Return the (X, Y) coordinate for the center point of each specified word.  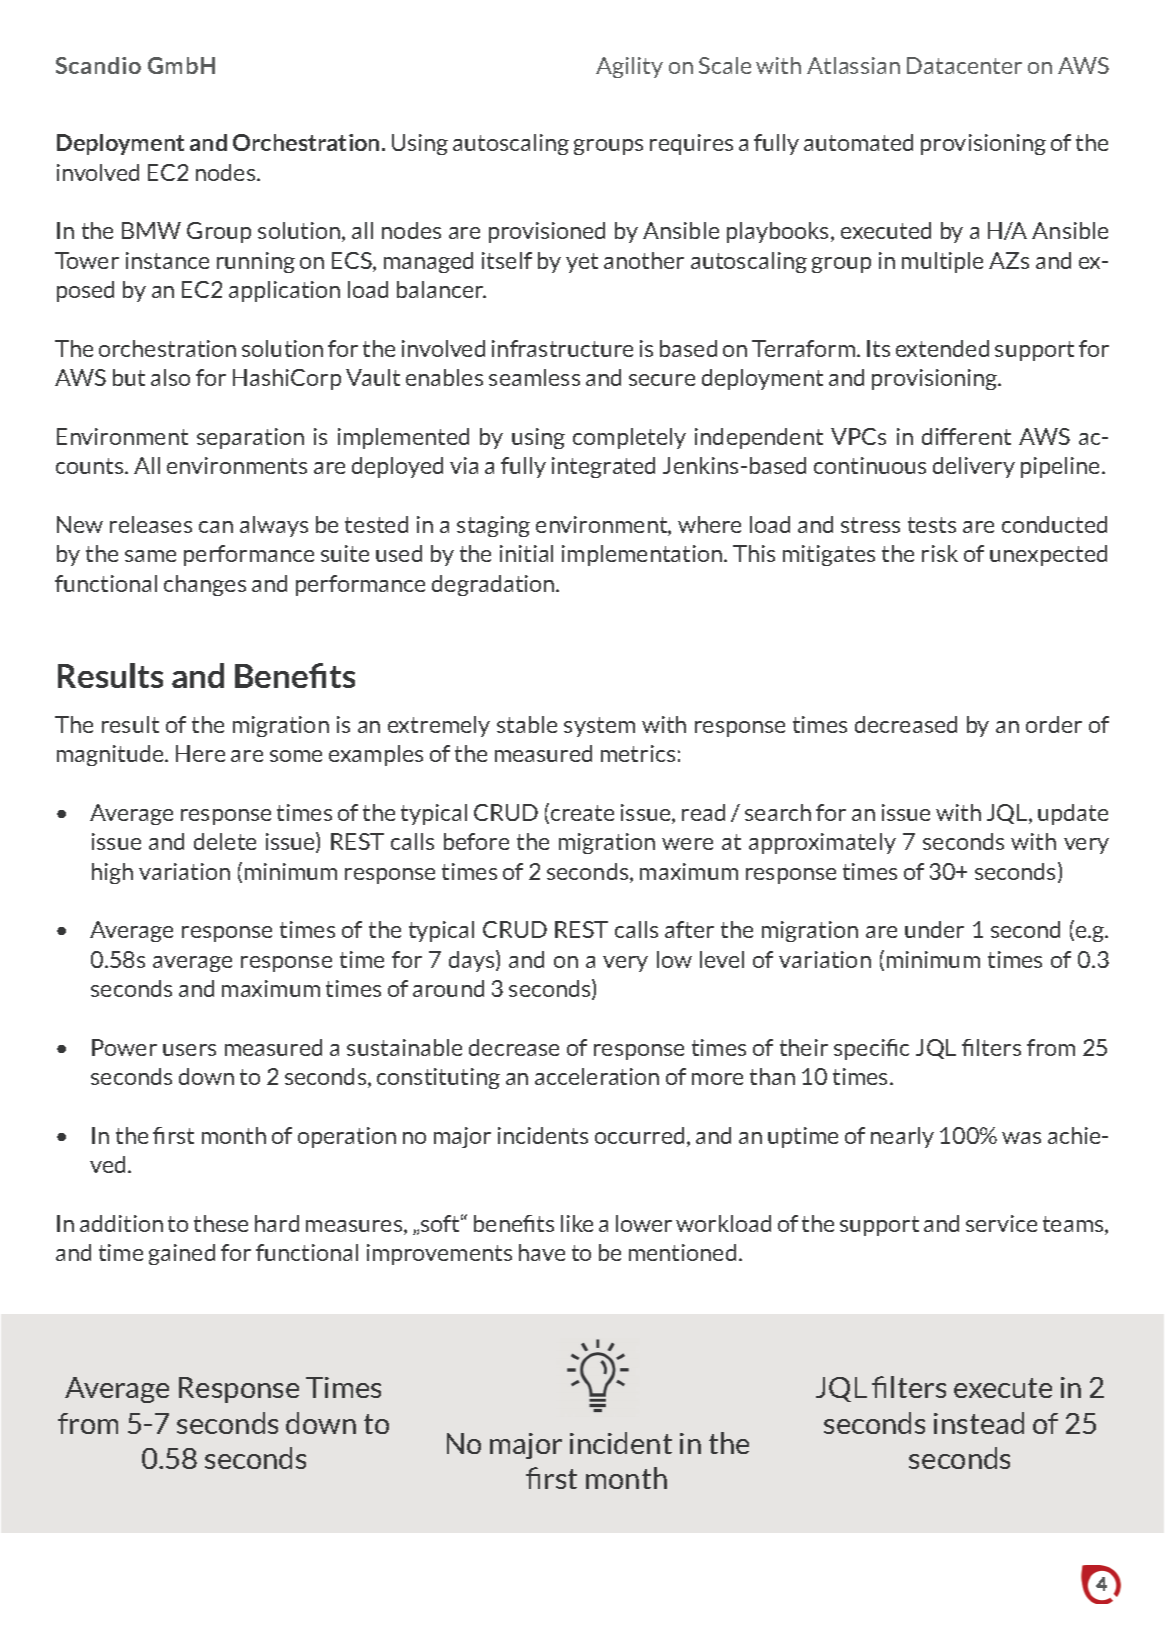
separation (250, 438)
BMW (151, 230)
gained (182, 1254)
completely (629, 438)
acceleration (597, 1076)
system (599, 727)
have (542, 1252)
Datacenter (964, 65)
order (1054, 724)
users (189, 1050)
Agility (629, 67)
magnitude (112, 755)
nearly (902, 1137)
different (966, 436)
